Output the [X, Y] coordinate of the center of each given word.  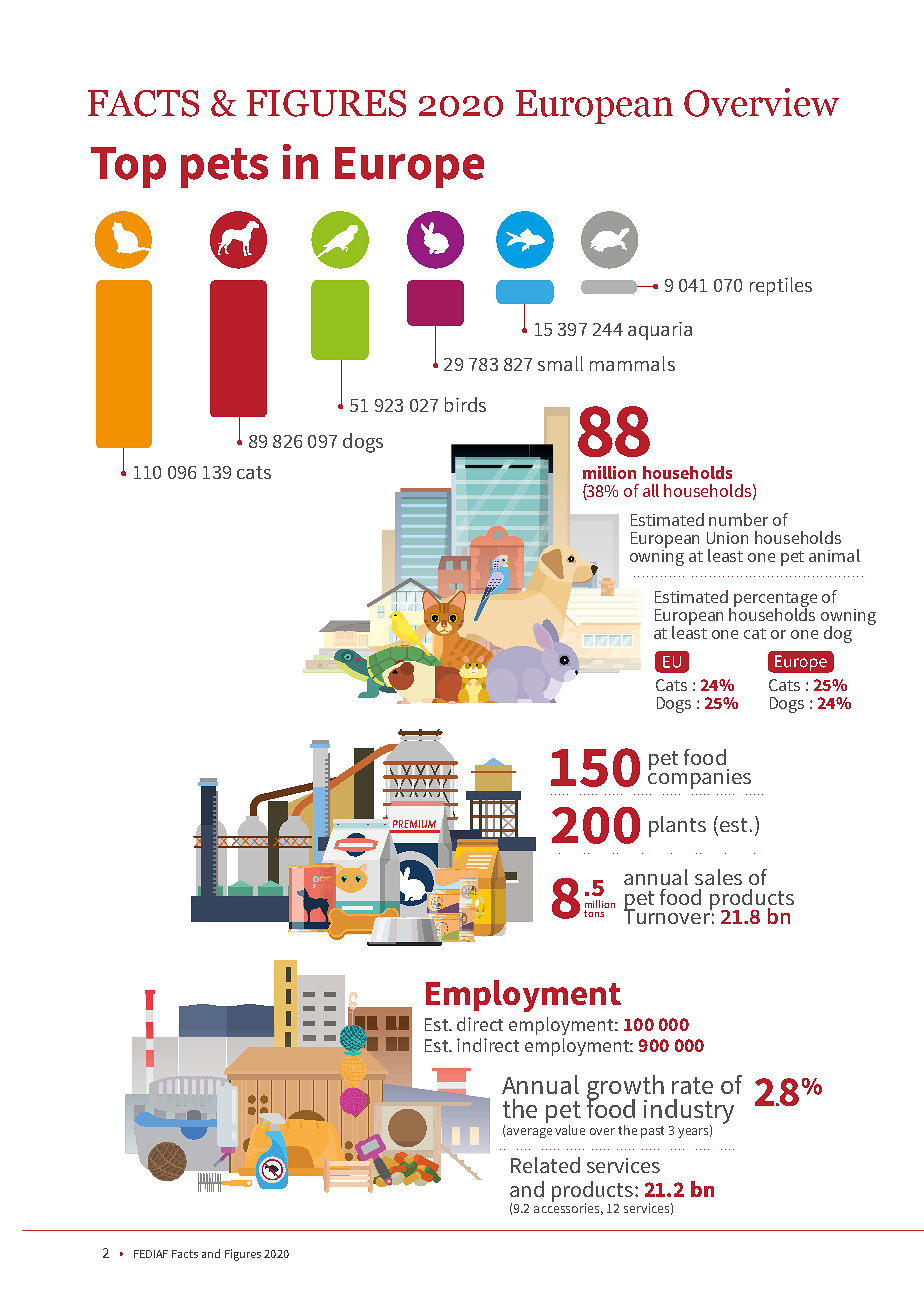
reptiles [781, 286]
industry [689, 1112]
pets [224, 168]
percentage [775, 600]
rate [692, 1085]
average [529, 1133]
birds [465, 404]
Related [545, 1165]
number [738, 519]
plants [677, 826]
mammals [632, 363]
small [560, 363]
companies [699, 777]
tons [594, 913]
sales [718, 877]
